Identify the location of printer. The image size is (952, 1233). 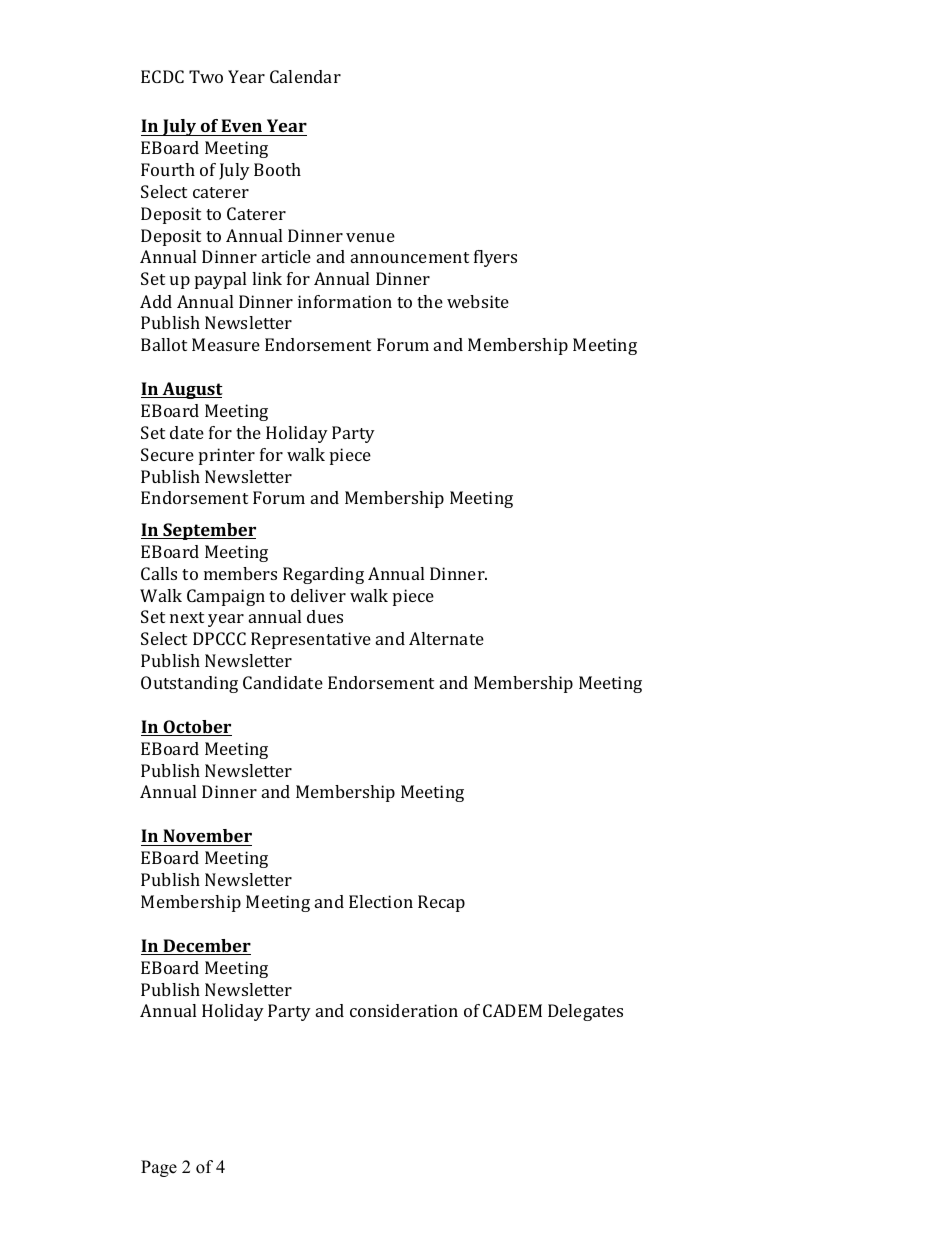
(227, 456).
